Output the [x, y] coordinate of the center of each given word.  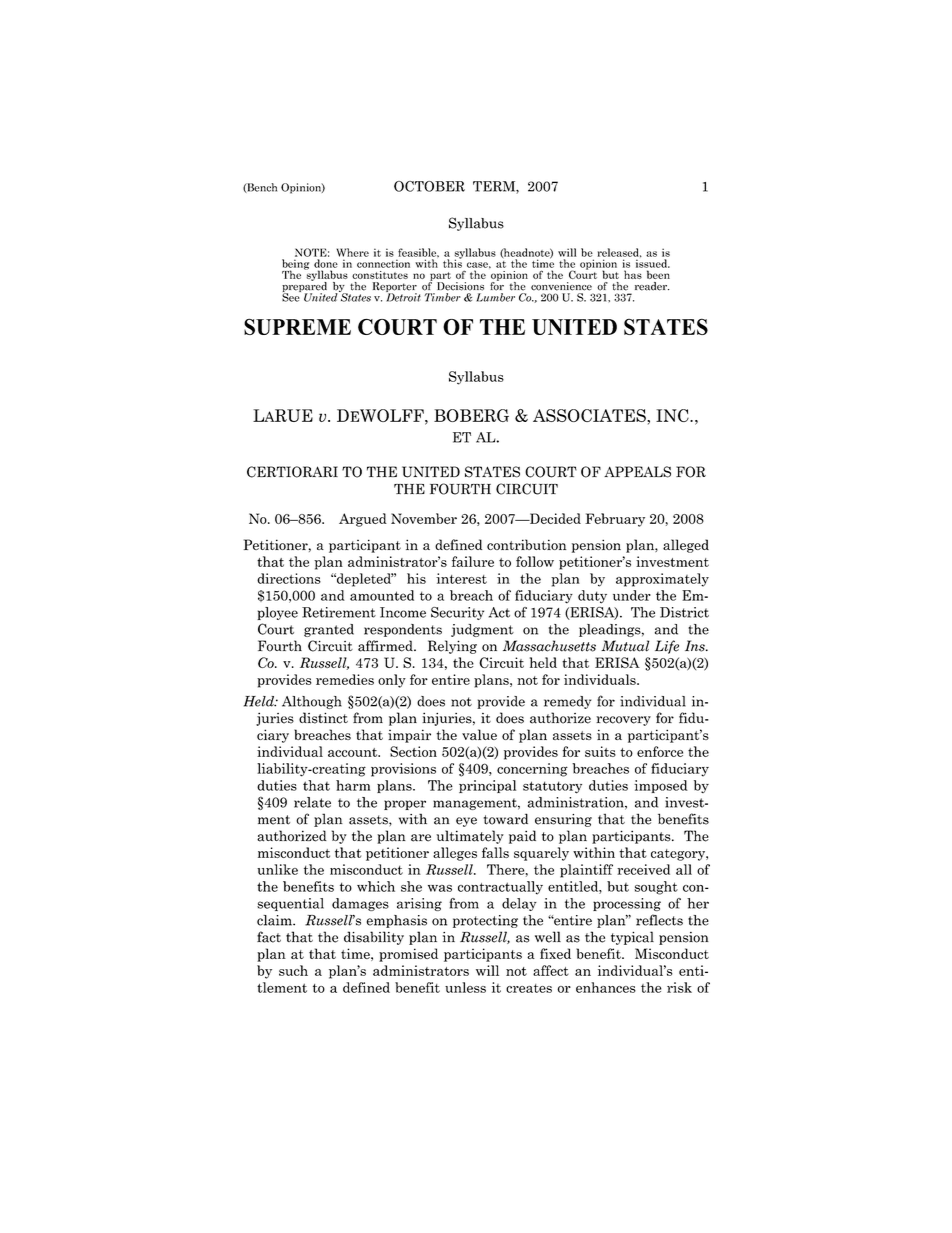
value [479, 734]
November [424, 518]
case [479, 265]
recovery [623, 721]
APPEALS [637, 472]
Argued [363, 520]
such [293, 970]
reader [652, 286]
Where [353, 252]
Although [312, 702]
